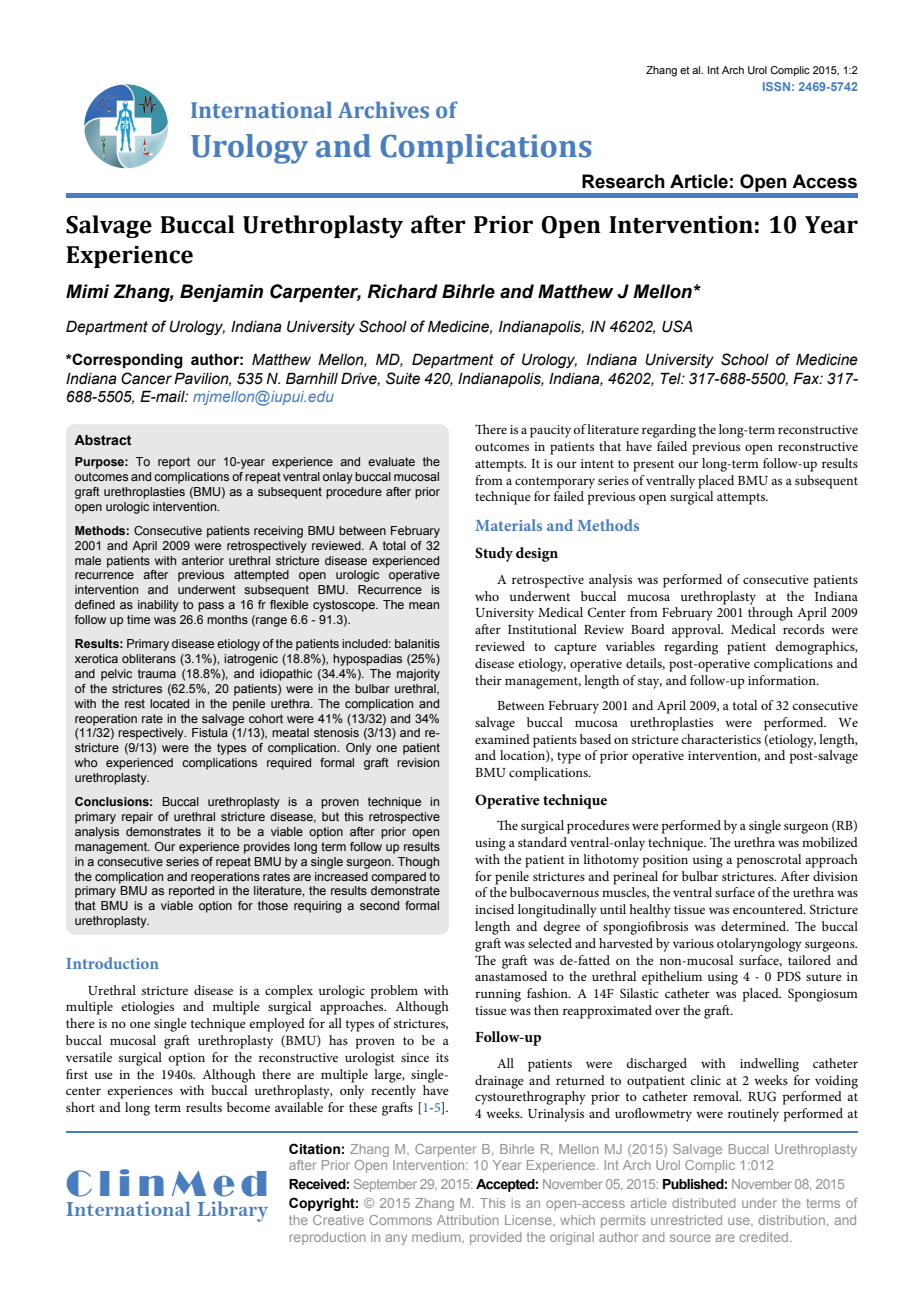  I want to click on Library, so click(232, 1211).
